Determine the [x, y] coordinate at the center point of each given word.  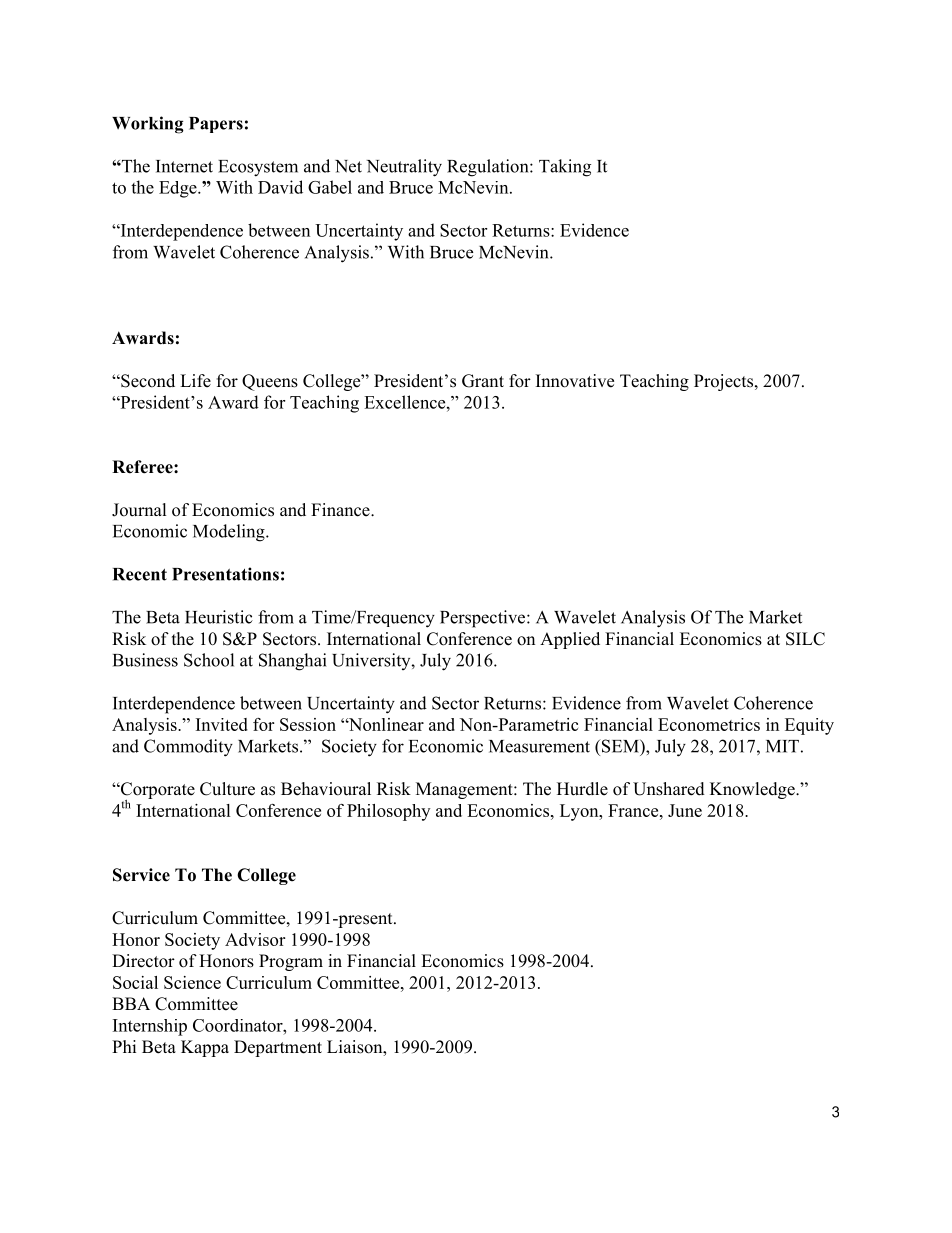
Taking [565, 168]
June [685, 810]
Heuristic [219, 617]
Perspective [484, 619]
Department [278, 1048]
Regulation [489, 168]
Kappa [205, 1048]
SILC [805, 639]
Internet [184, 166]
